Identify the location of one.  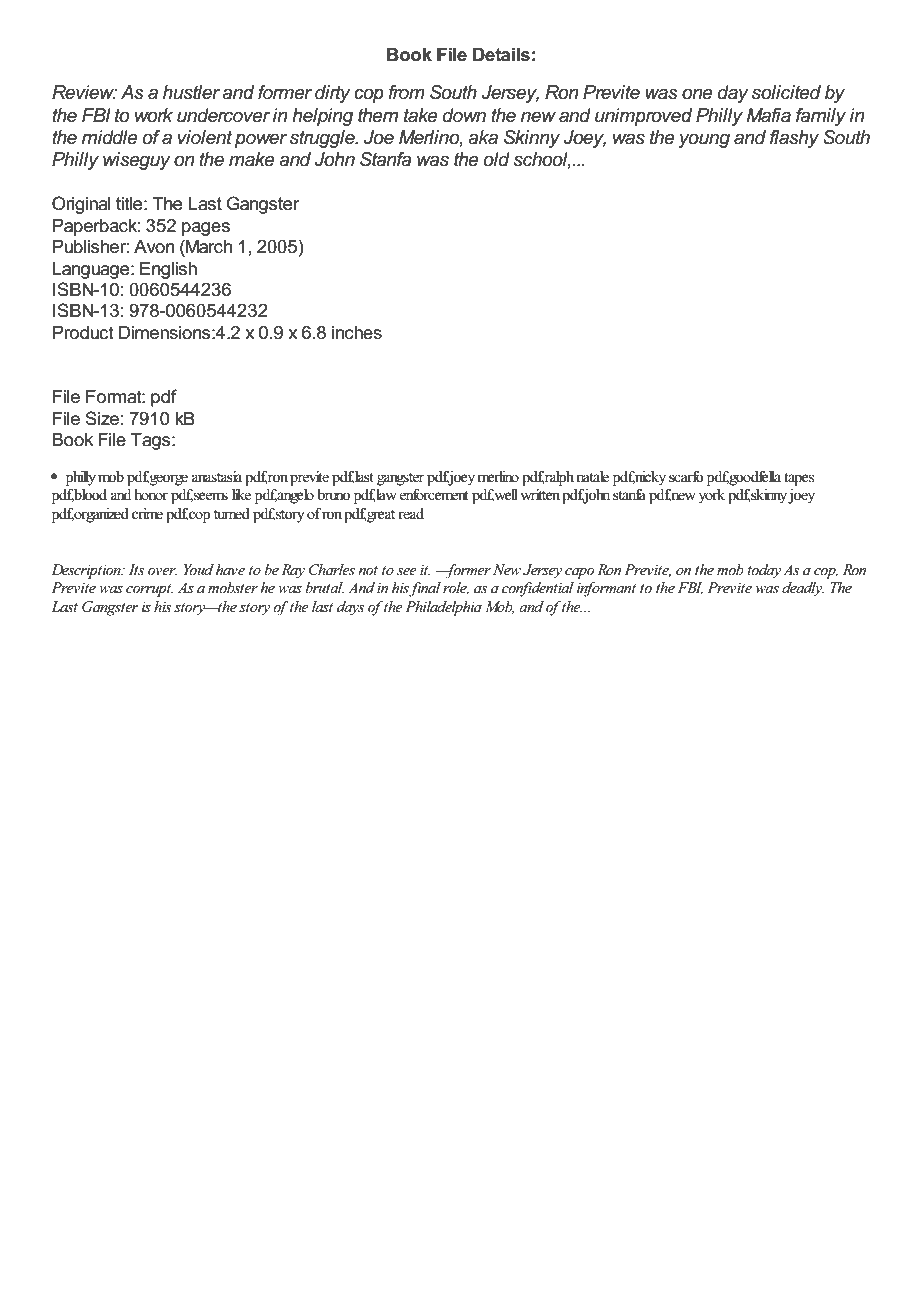
(697, 94).
